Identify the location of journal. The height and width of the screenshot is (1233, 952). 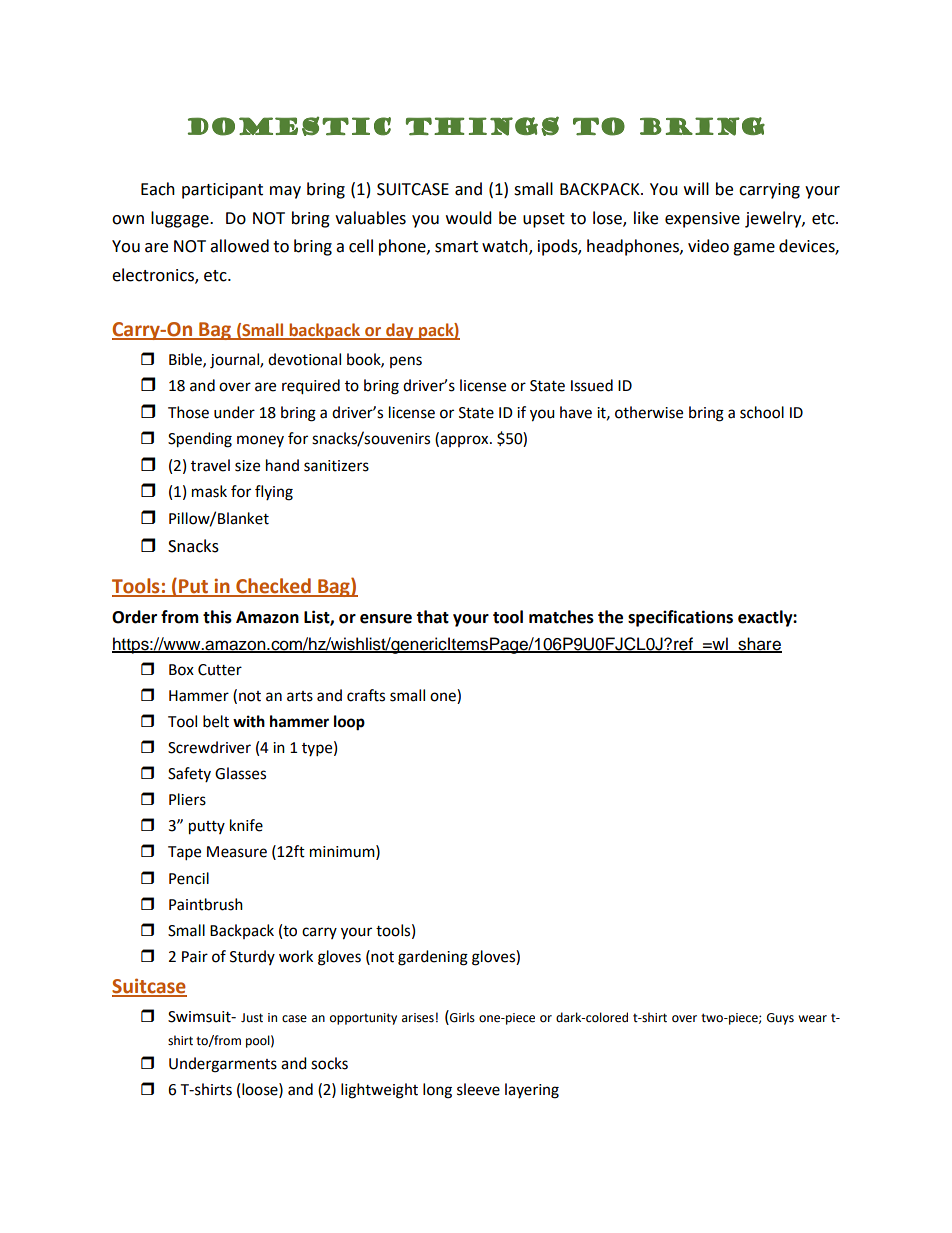
(235, 361).
